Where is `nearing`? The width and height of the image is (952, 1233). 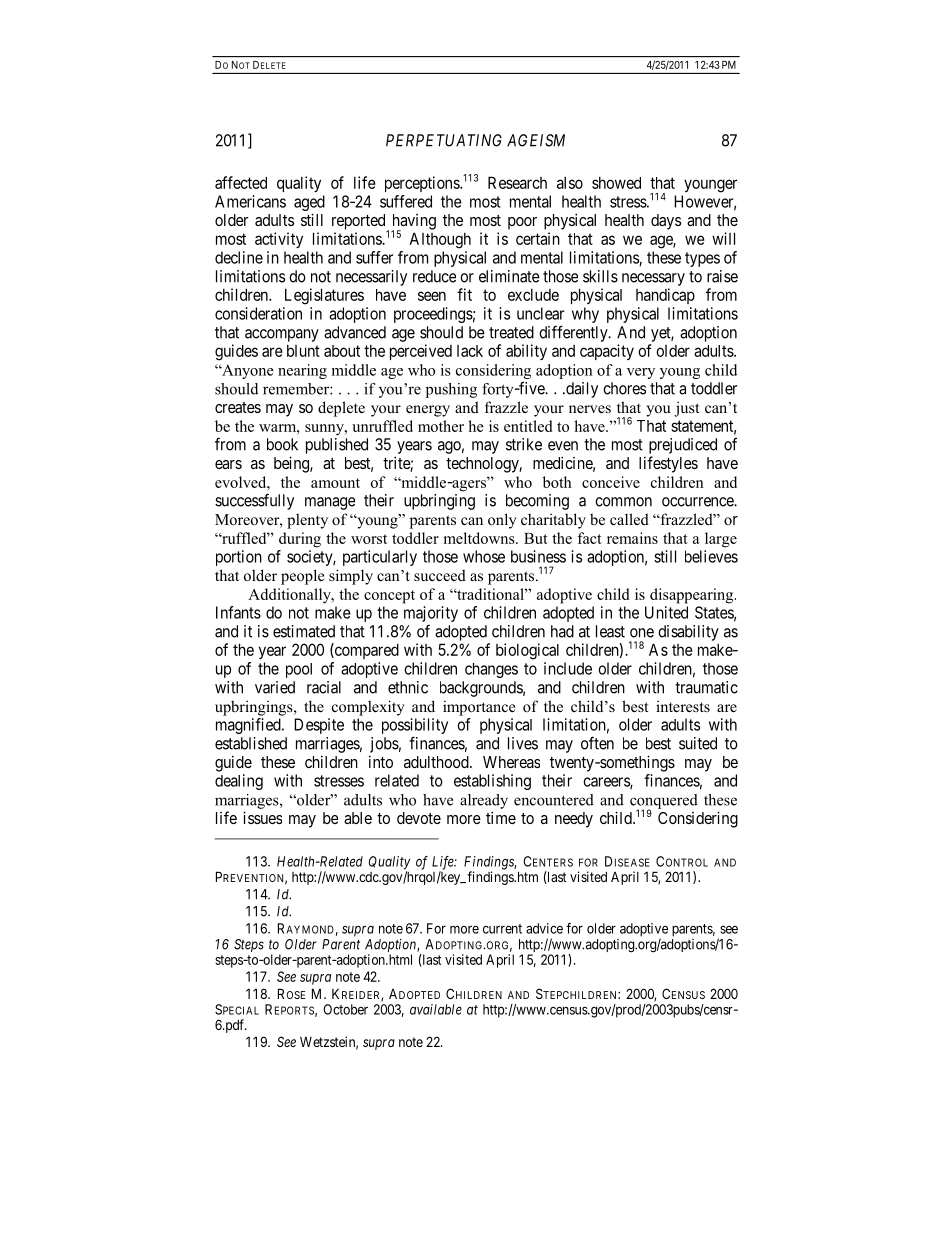
nearing is located at coordinates (302, 371).
